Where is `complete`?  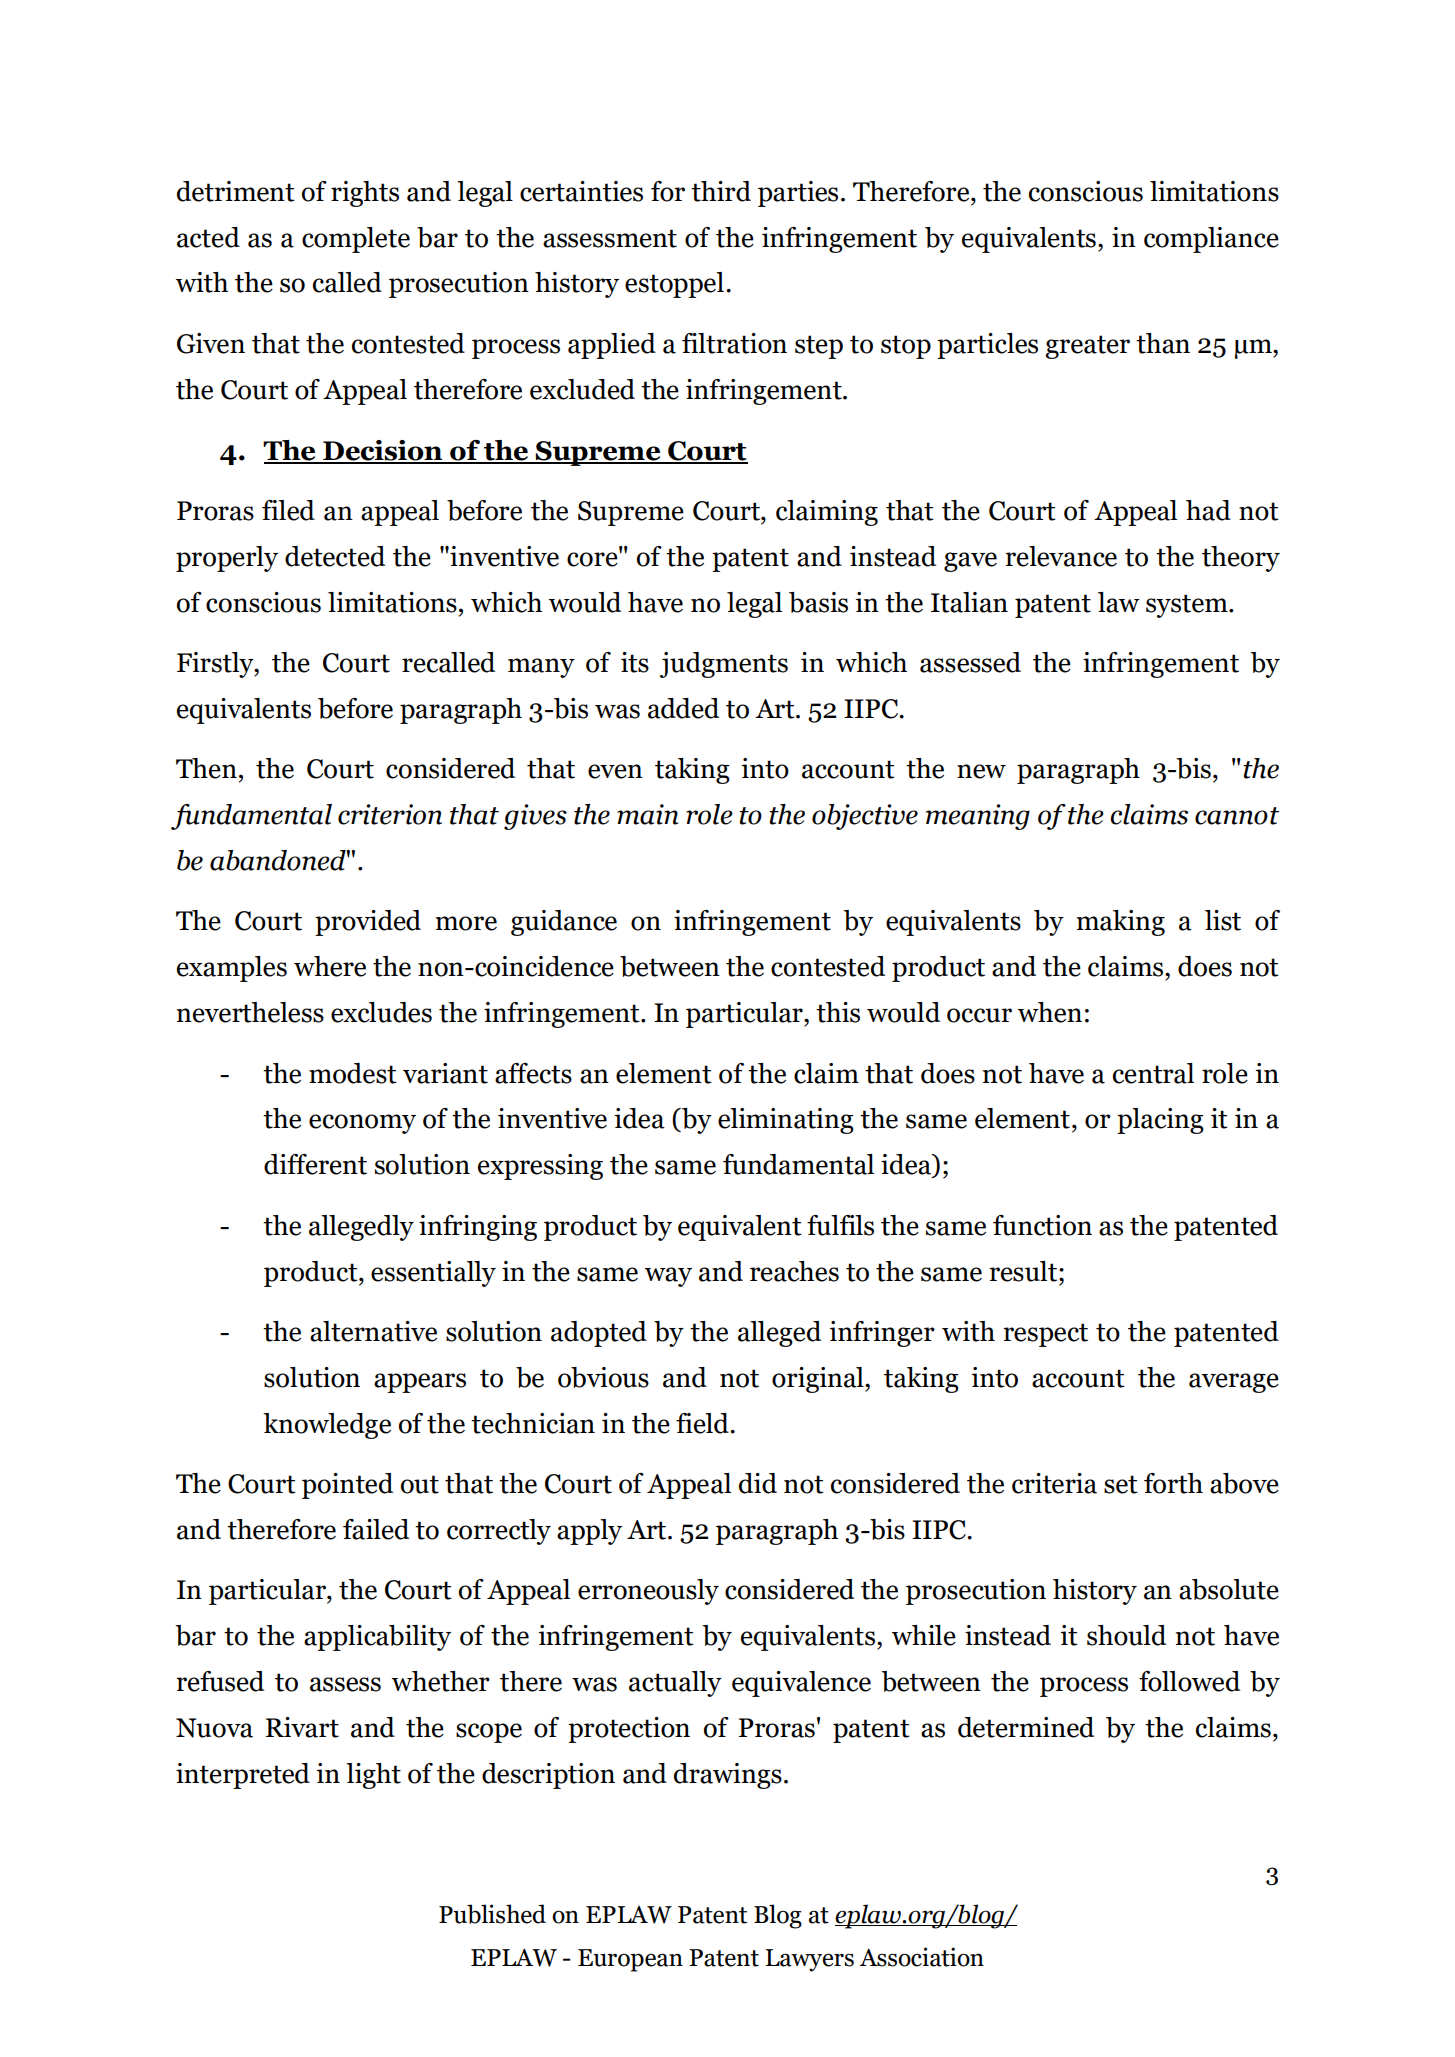 complete is located at coordinates (356, 240).
